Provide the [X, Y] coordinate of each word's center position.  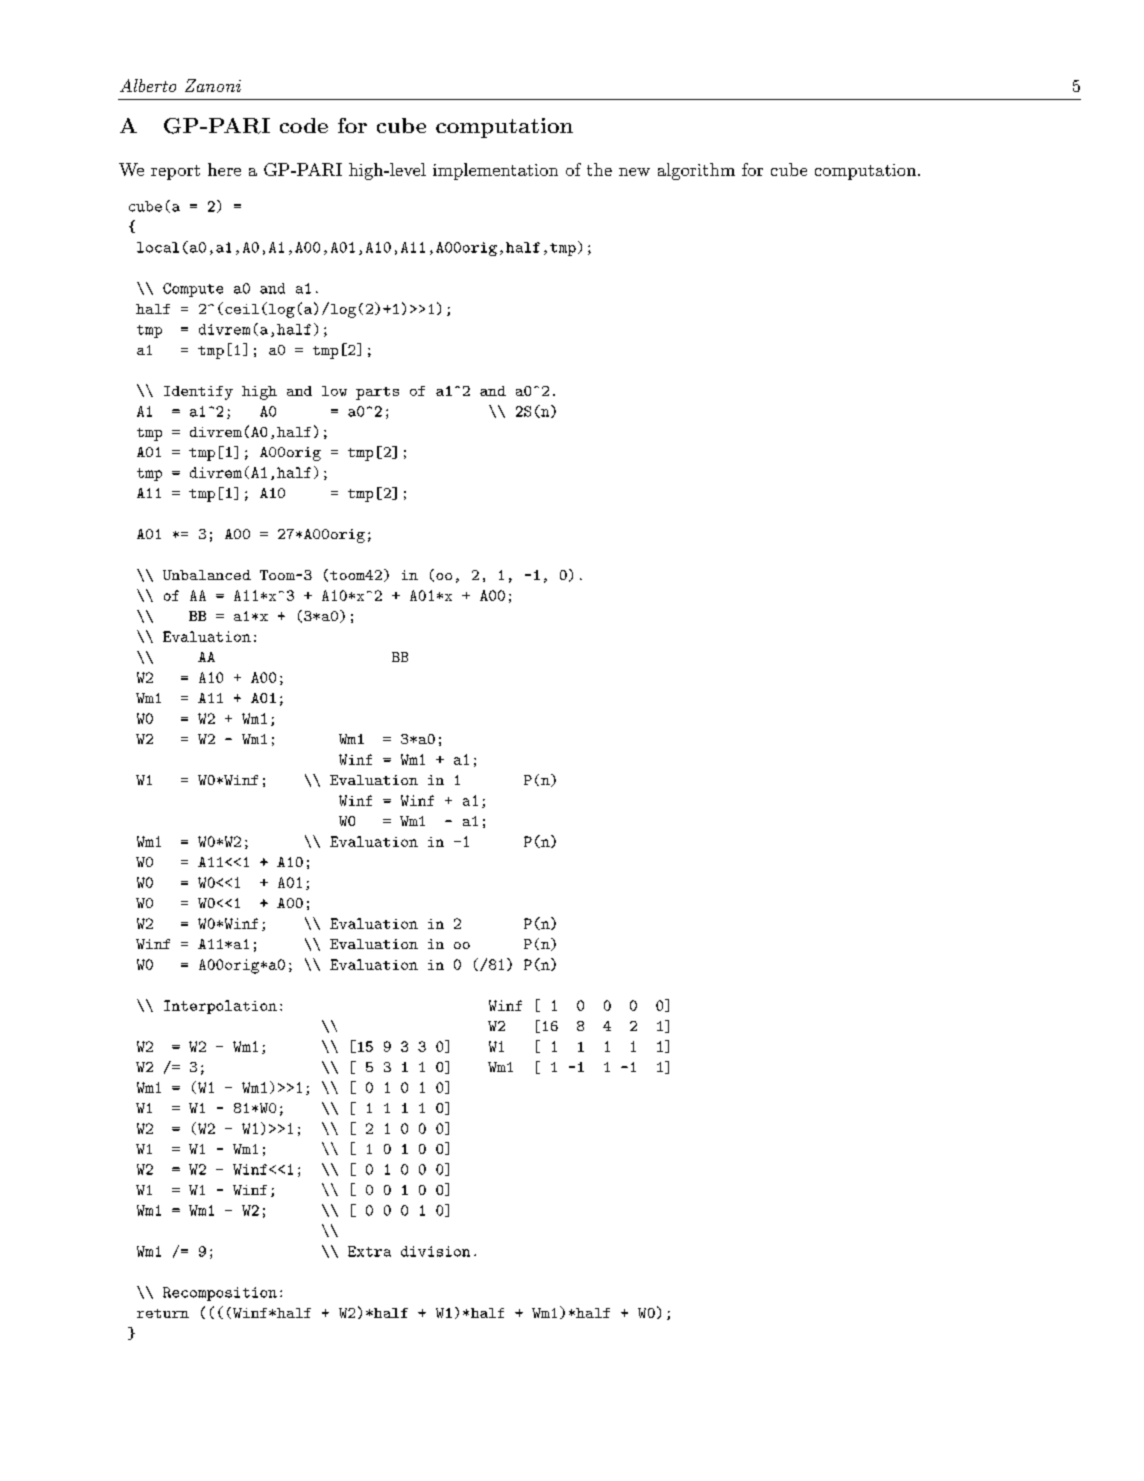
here [224, 169]
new [634, 172]
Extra [369, 1251]
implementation [495, 171]
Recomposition [220, 1294]
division [435, 1251]
